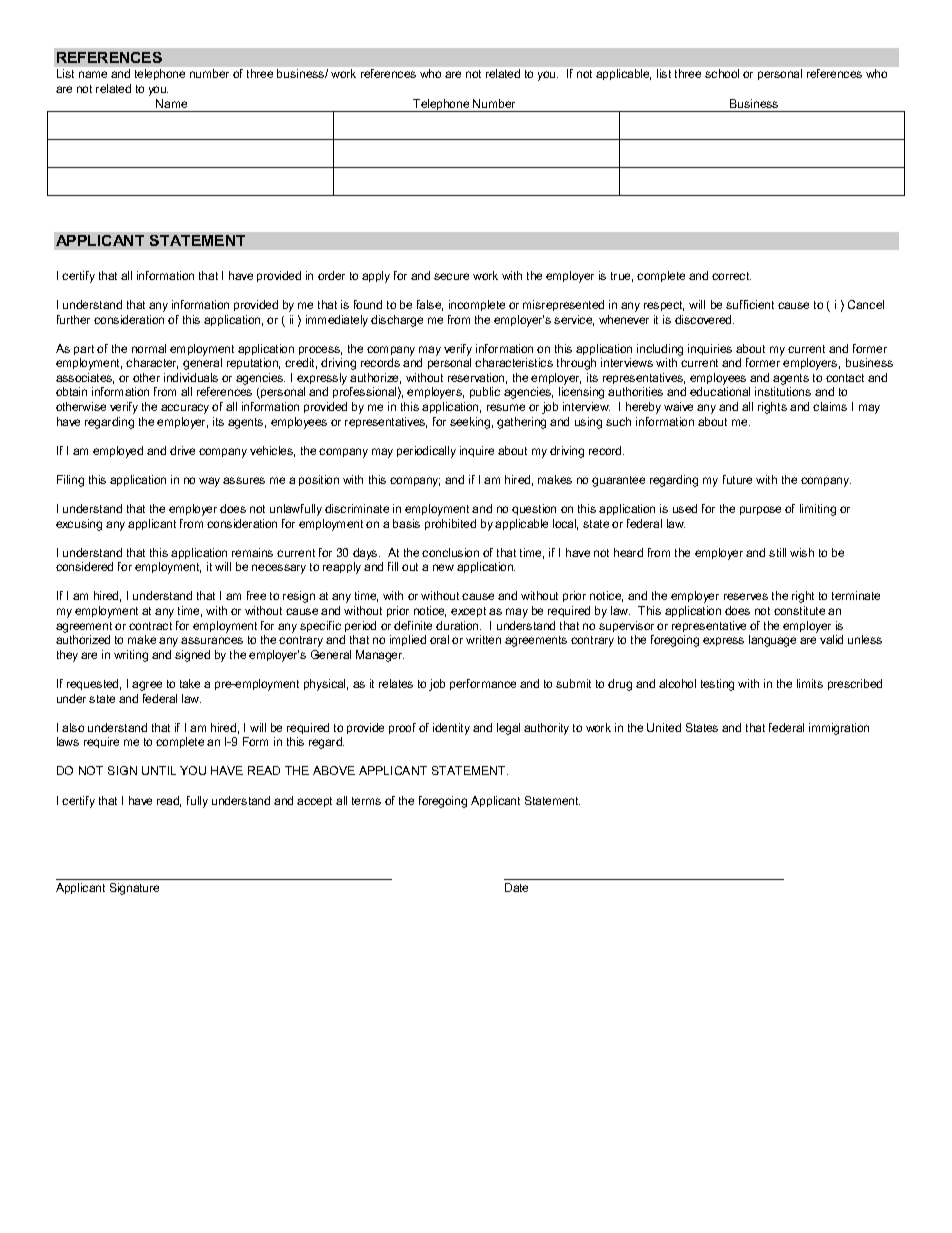  What do you see at coordinates (331, 275) in the image?
I see `order` at bounding box center [331, 275].
